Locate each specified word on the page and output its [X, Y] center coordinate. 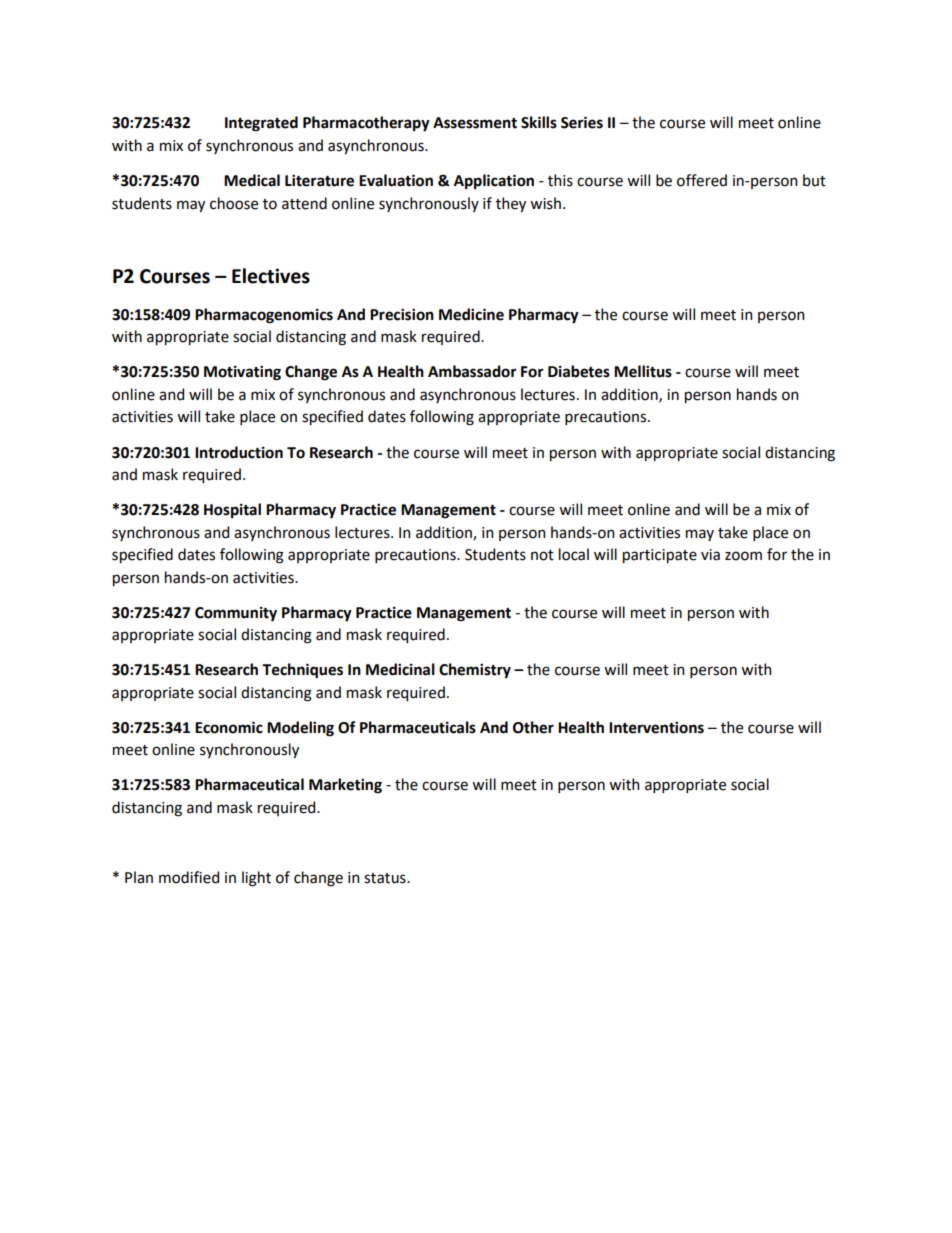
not [542, 555]
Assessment [475, 123]
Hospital [232, 510]
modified [189, 877]
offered [702, 180]
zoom [743, 556]
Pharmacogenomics [264, 316]
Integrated [261, 124]
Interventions [656, 727]
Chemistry [475, 671]
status [386, 878]
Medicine [471, 314]
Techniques [302, 671]
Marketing [345, 786]
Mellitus [643, 371]
